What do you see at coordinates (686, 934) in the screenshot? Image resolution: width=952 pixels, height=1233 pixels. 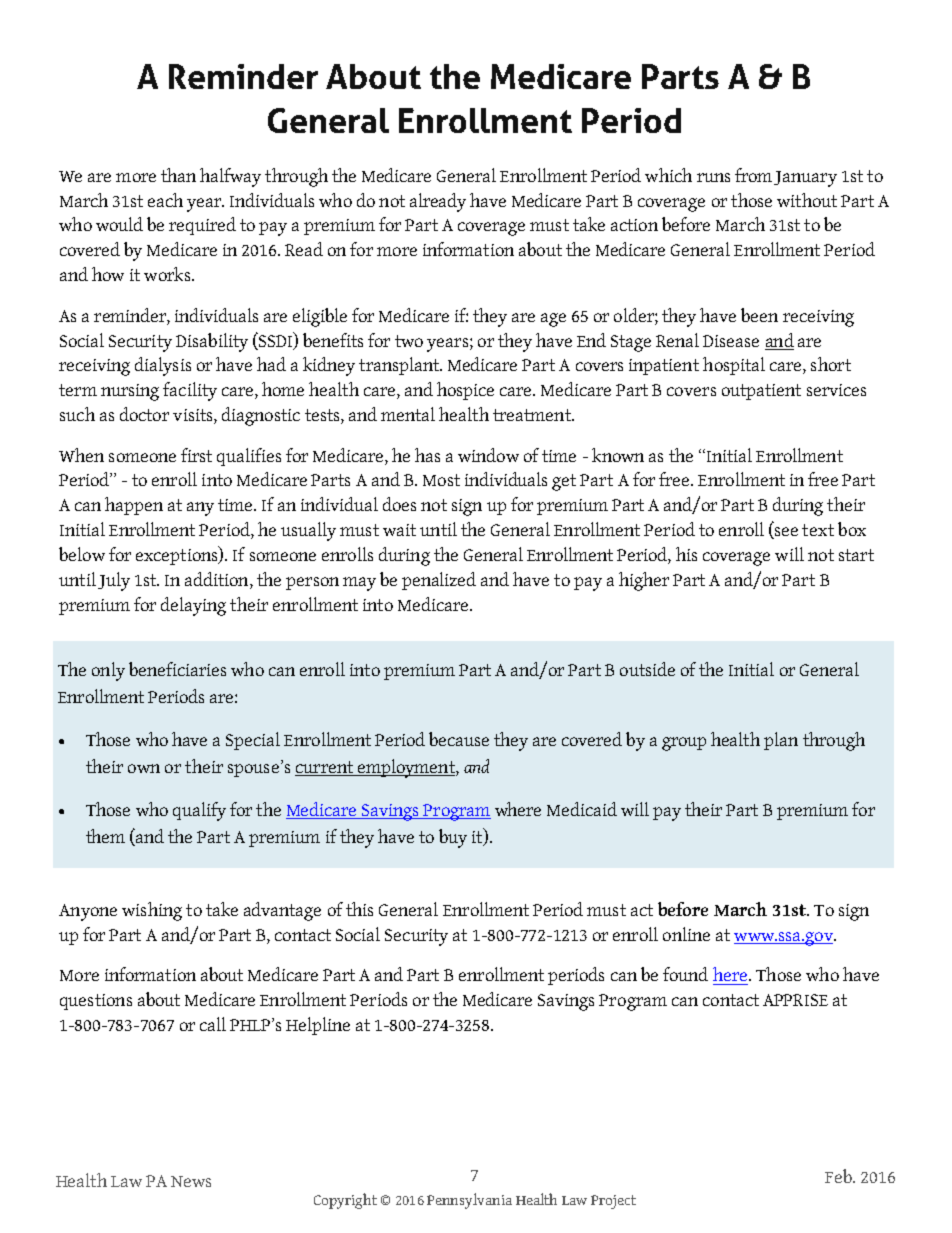 I see `online` at bounding box center [686, 934].
